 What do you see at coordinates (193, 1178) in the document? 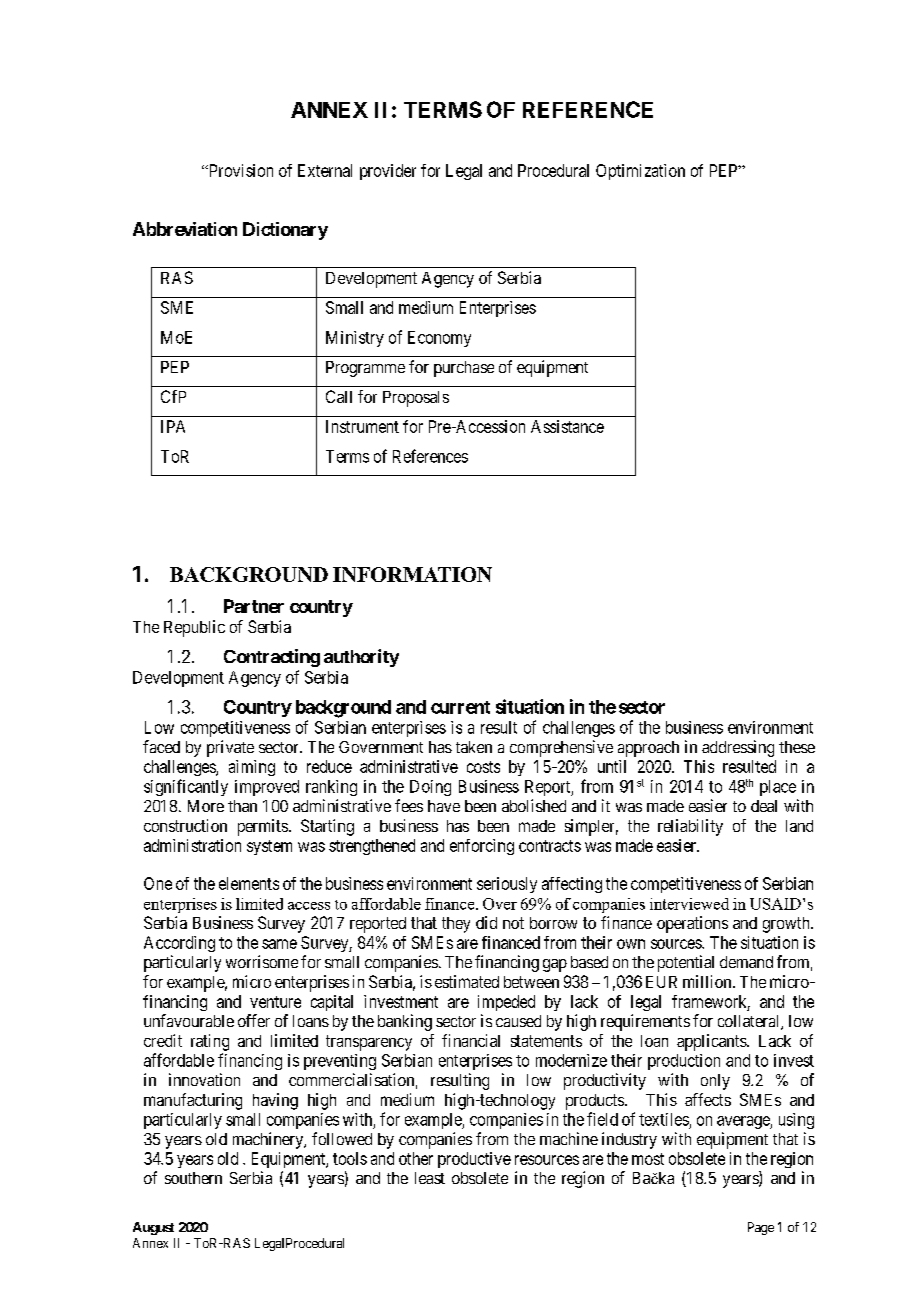
I see `southern` at bounding box center [193, 1178].
